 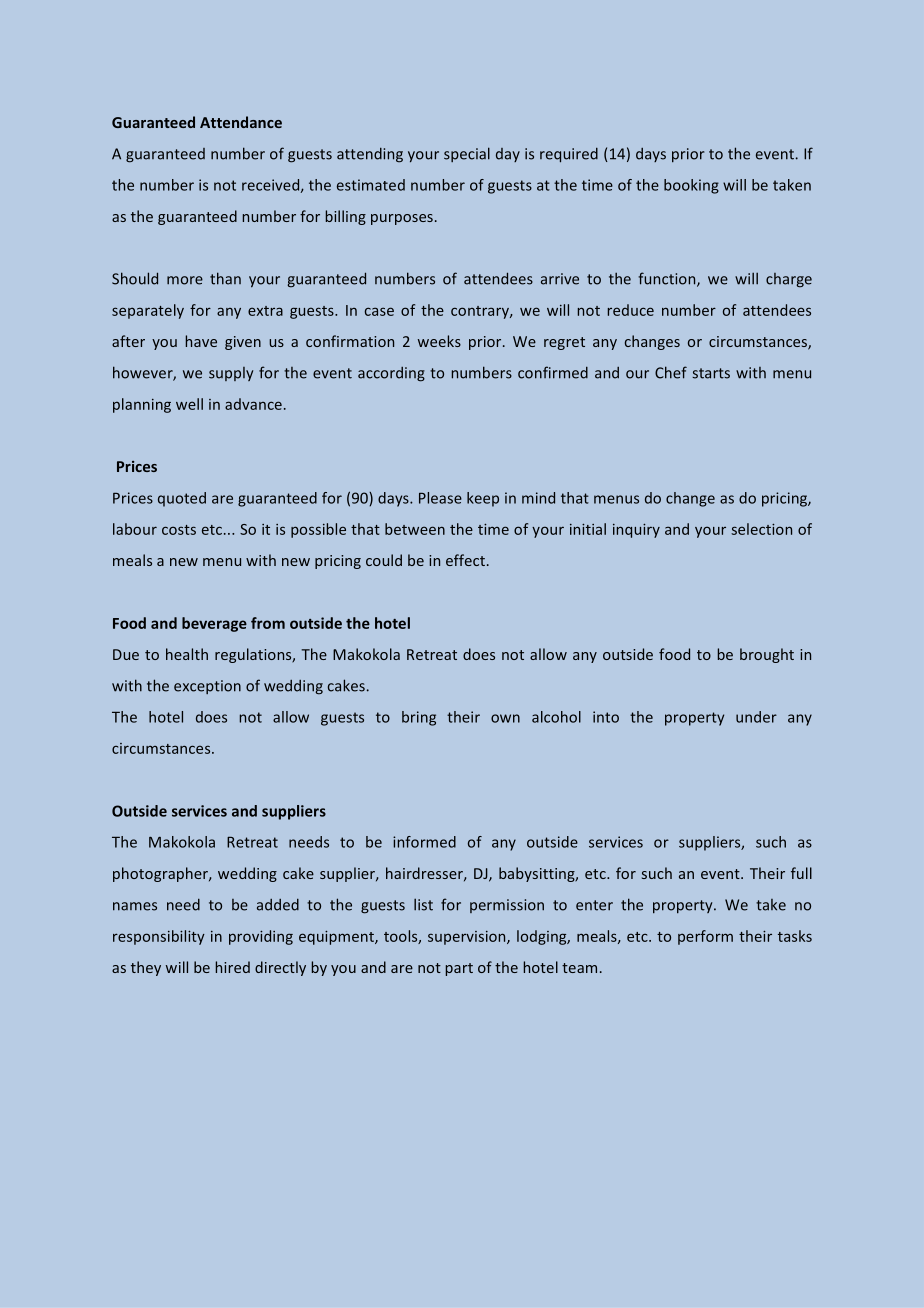 I want to click on costs, so click(x=179, y=530).
